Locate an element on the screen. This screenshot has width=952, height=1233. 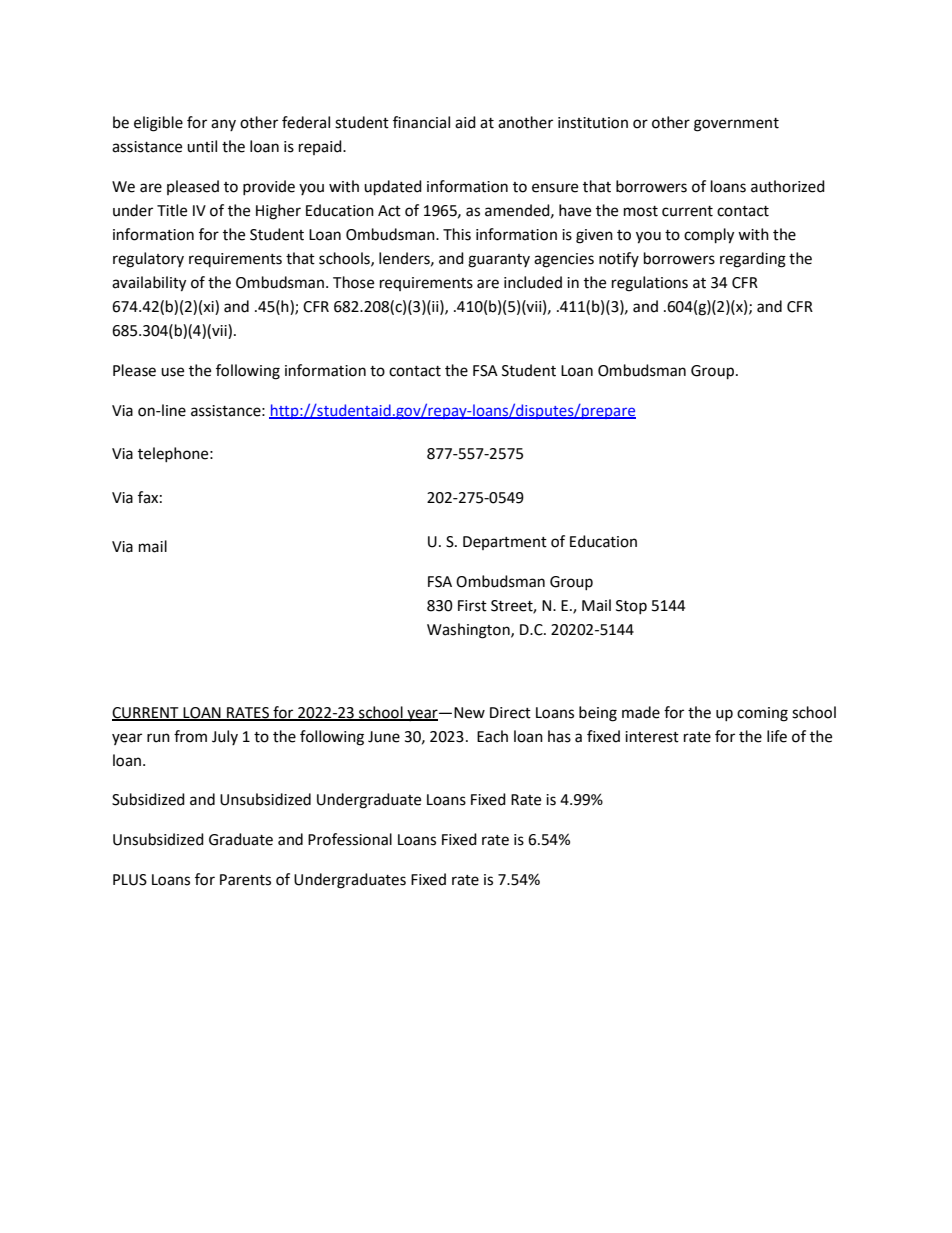
from is located at coordinates (190, 736).
